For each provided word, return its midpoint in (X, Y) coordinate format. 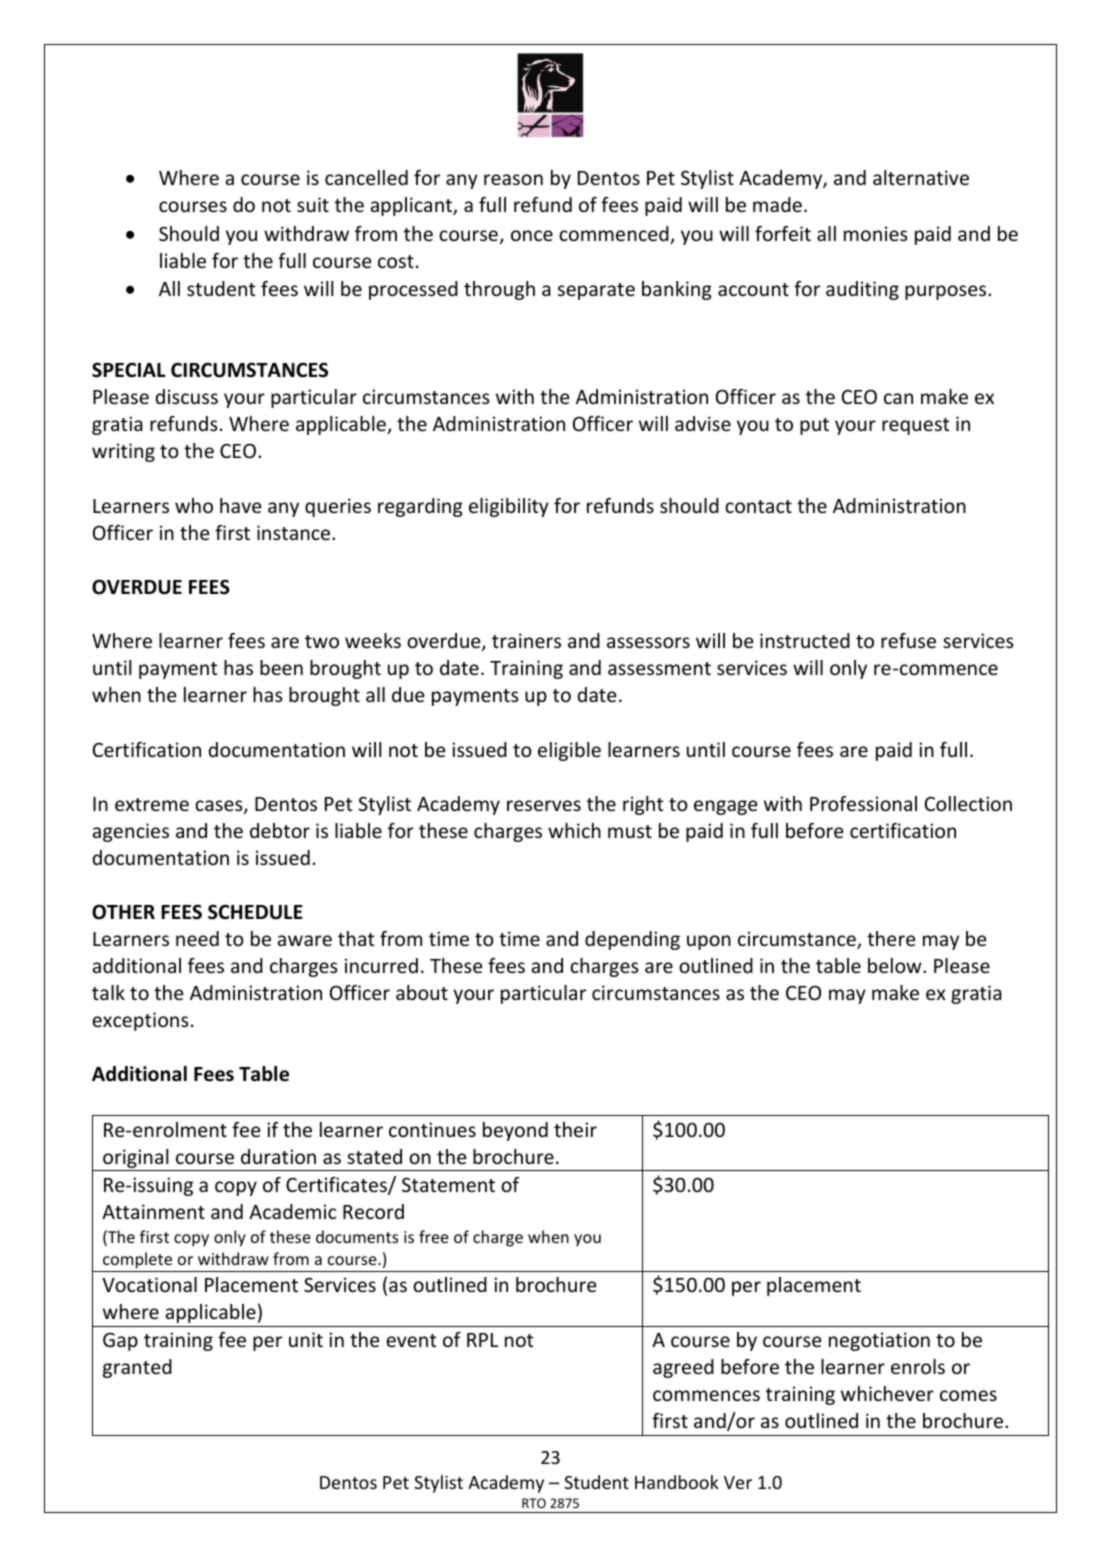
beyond (515, 1131)
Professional (863, 803)
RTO (534, 1503)
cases (220, 807)
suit (313, 204)
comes (968, 1395)
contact (758, 506)
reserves (544, 805)
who (194, 505)
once (532, 235)
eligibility (509, 507)
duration (278, 1156)
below (896, 965)
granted (137, 1368)
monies (876, 233)
